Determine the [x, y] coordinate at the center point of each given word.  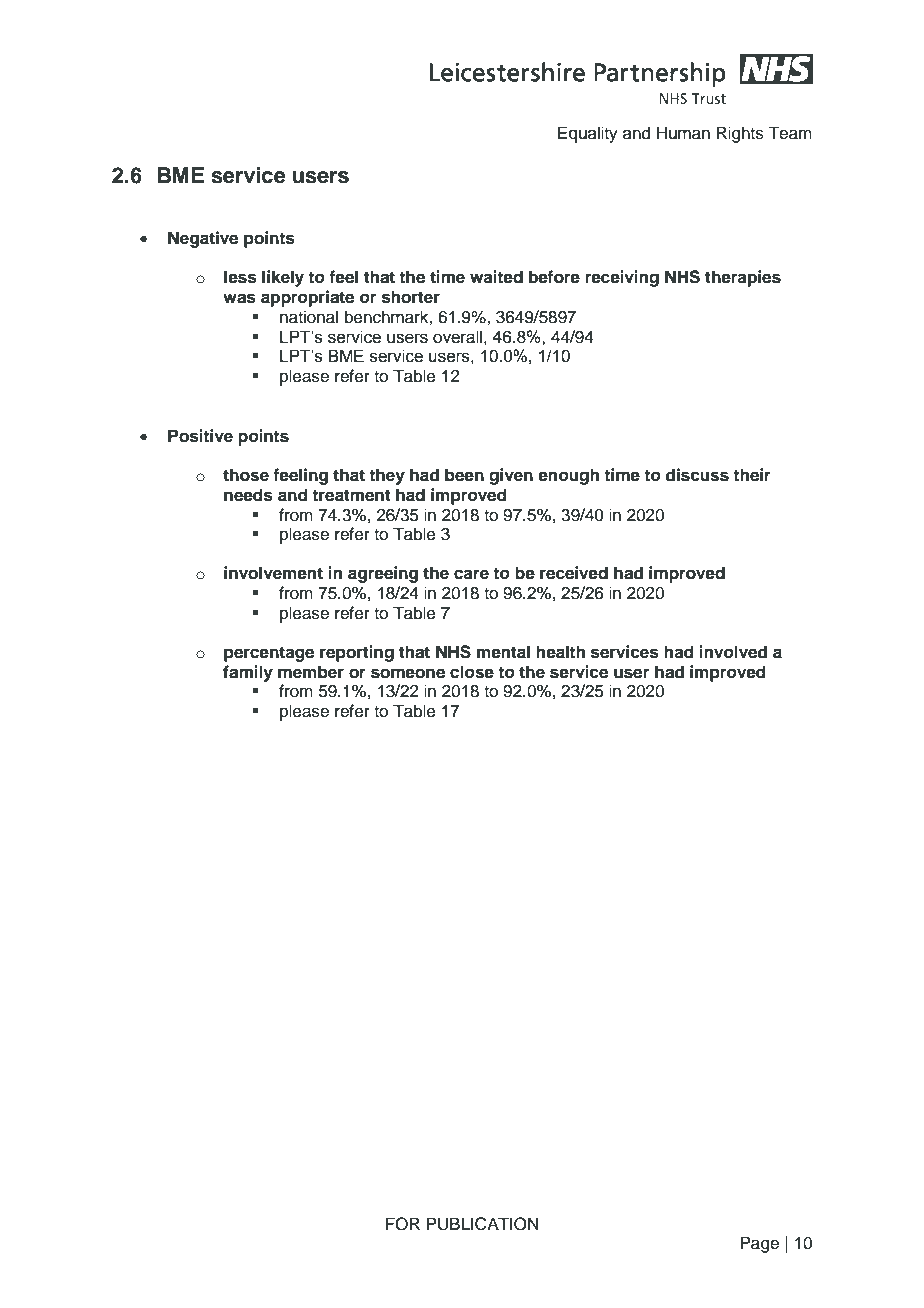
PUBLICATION [482, 1224]
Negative [203, 239]
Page [759, 1244]
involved [733, 652]
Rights [740, 134]
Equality [588, 134]
